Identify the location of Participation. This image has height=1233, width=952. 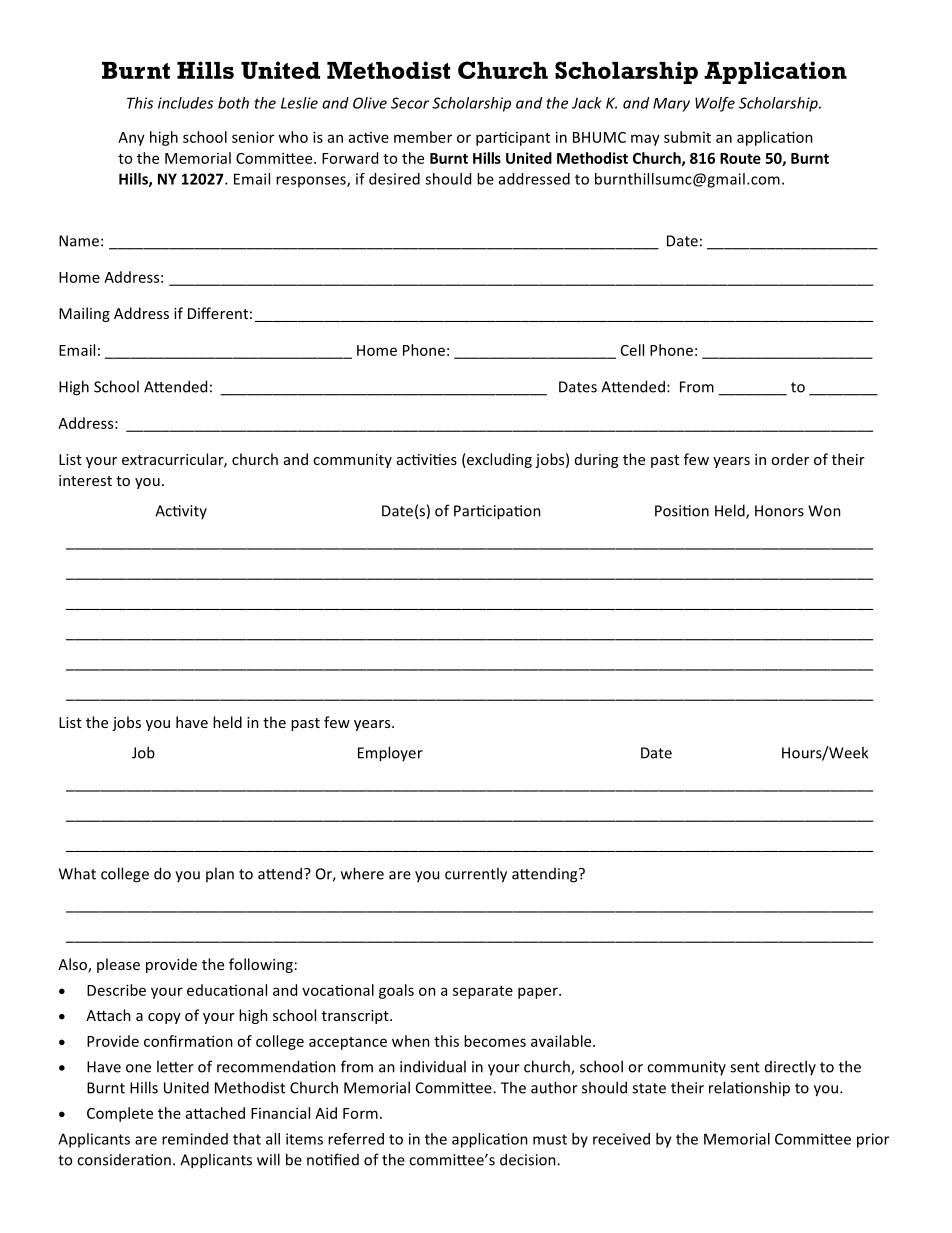
(497, 512).
